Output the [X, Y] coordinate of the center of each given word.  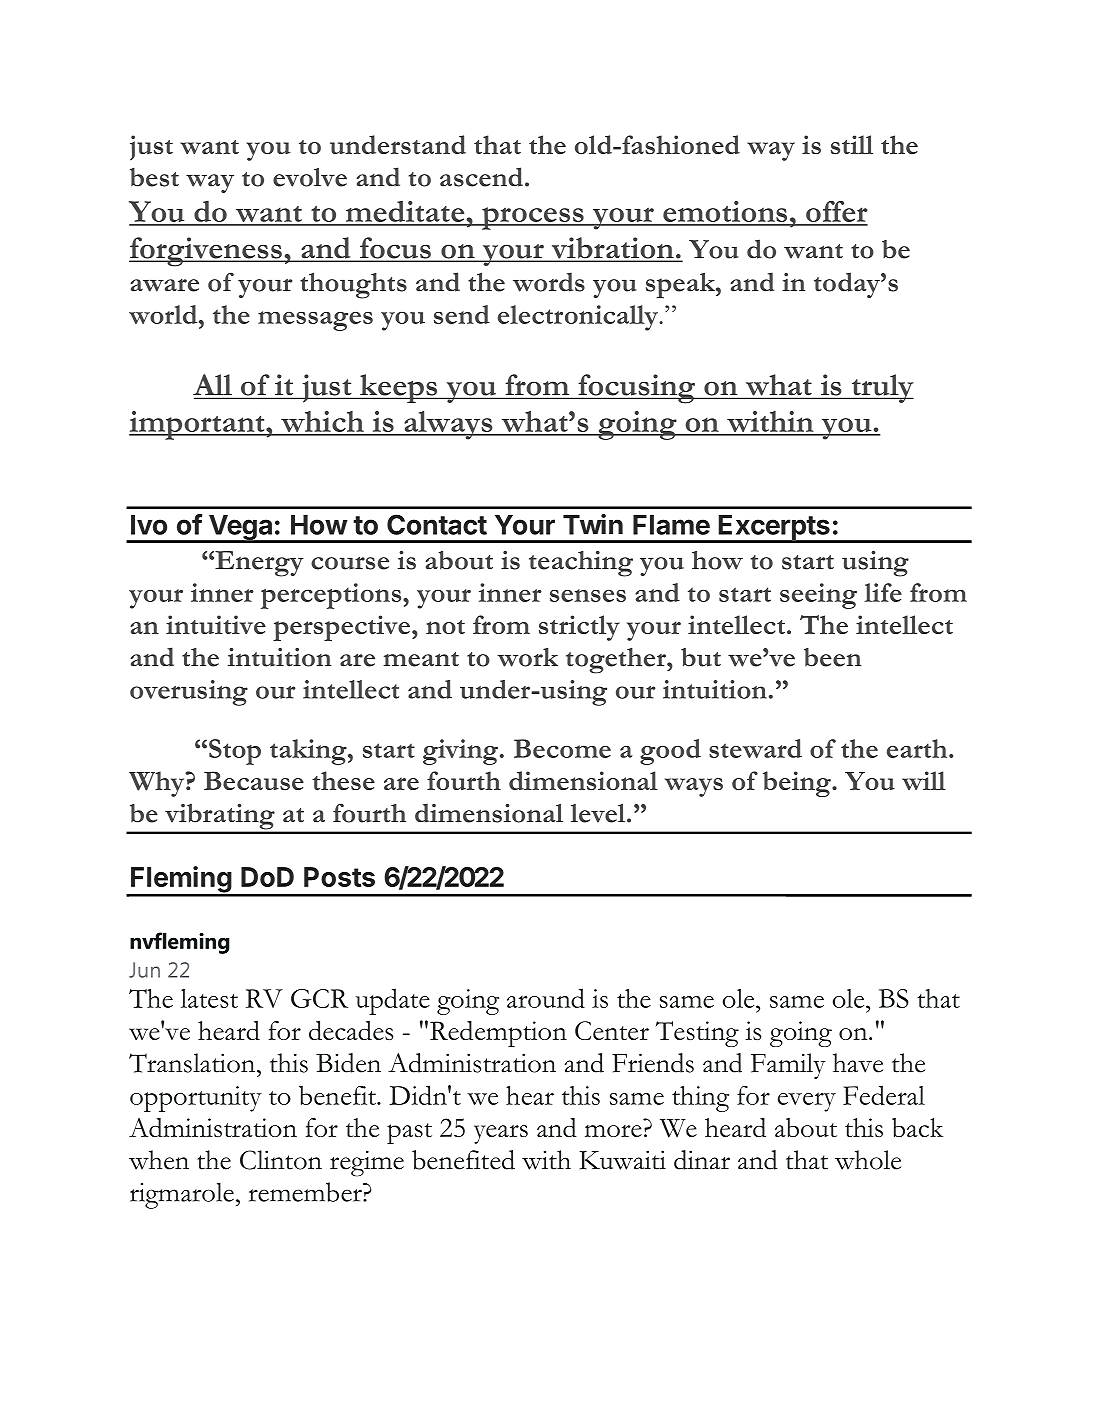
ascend [483, 177]
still [852, 144]
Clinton [281, 1160]
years [501, 1134]
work [527, 657]
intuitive [216, 624]
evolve [310, 177]
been [833, 657]
